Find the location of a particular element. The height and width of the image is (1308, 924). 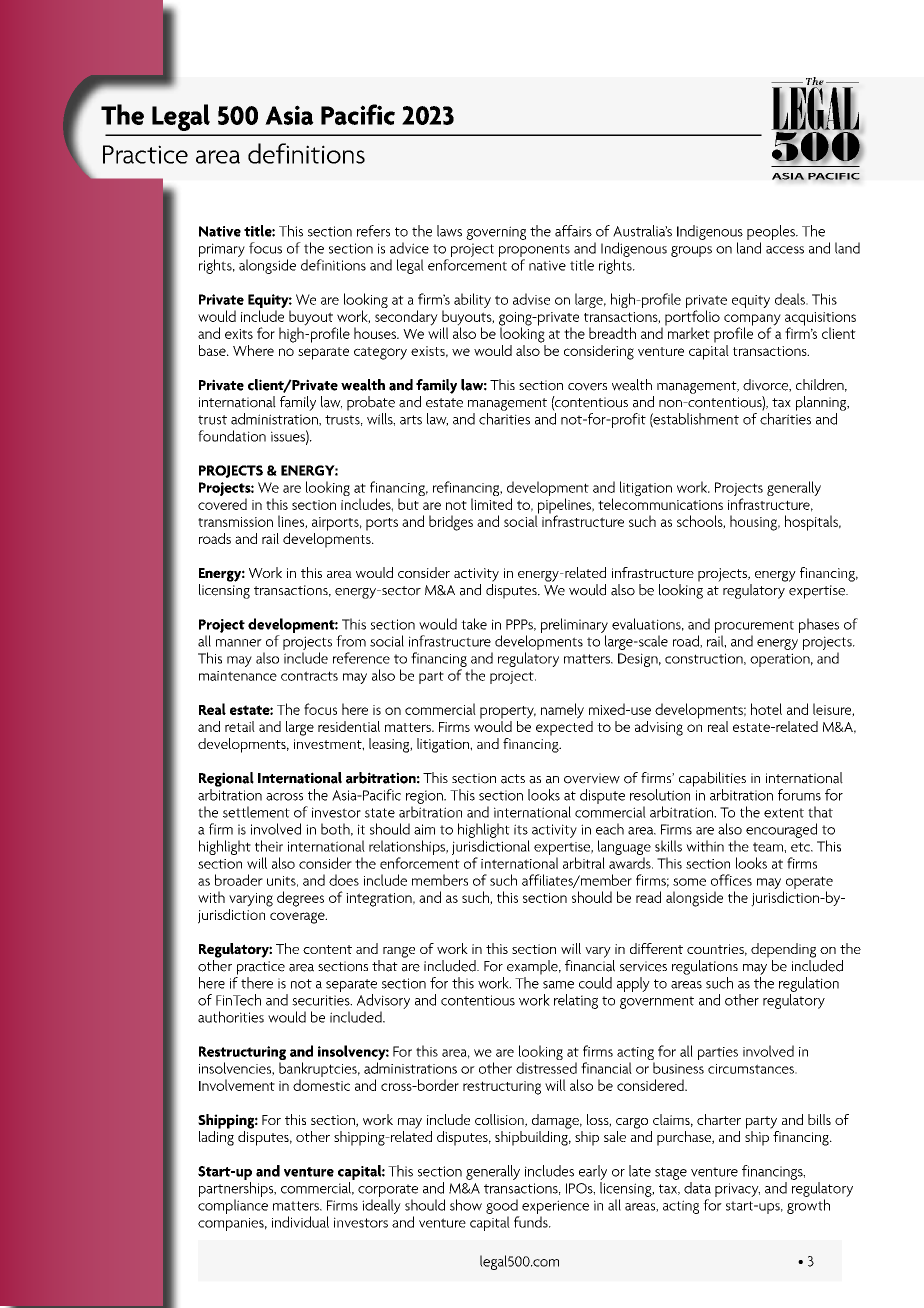

good is located at coordinates (502, 1206).
